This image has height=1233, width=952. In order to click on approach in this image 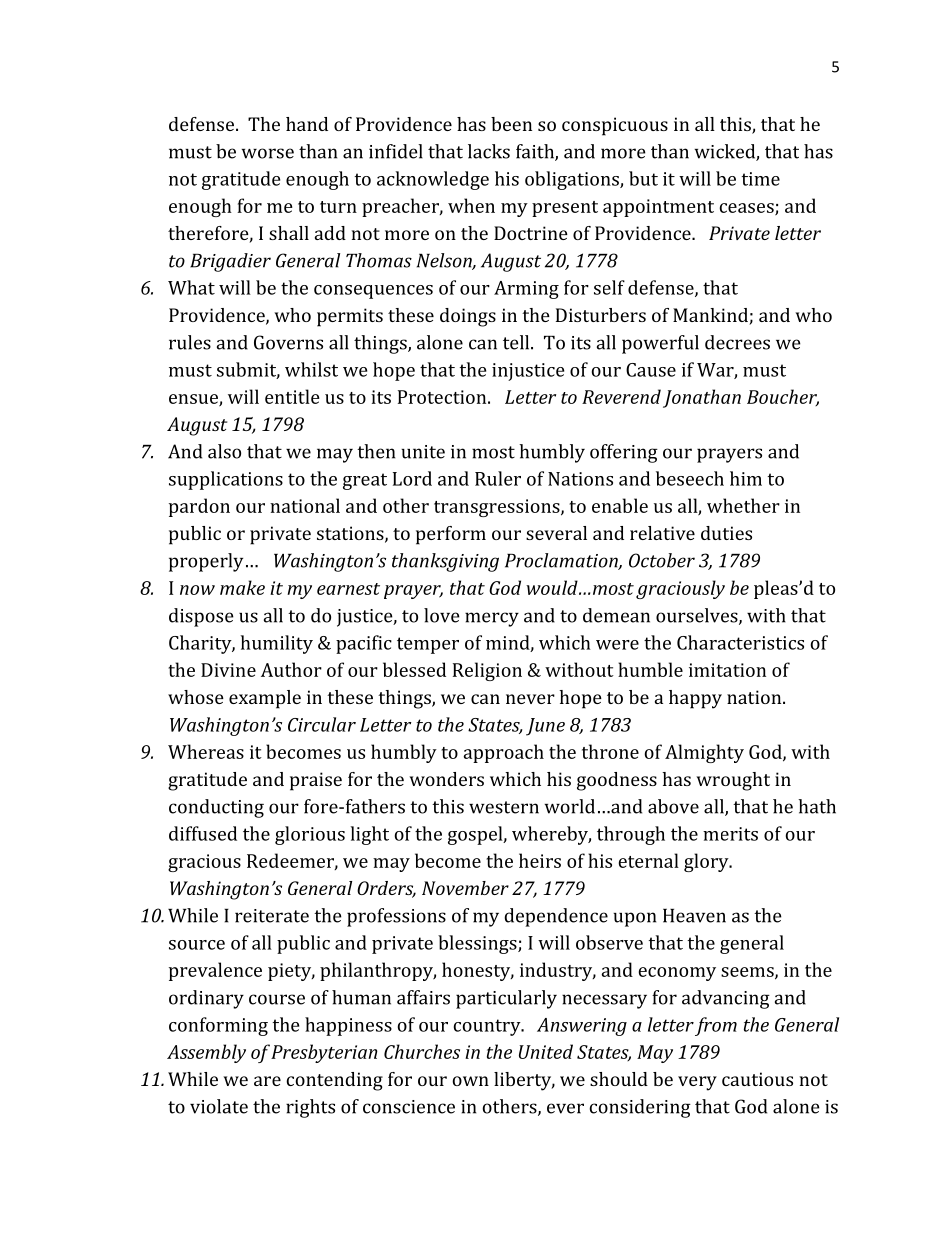, I will do `click(504, 753)`.
